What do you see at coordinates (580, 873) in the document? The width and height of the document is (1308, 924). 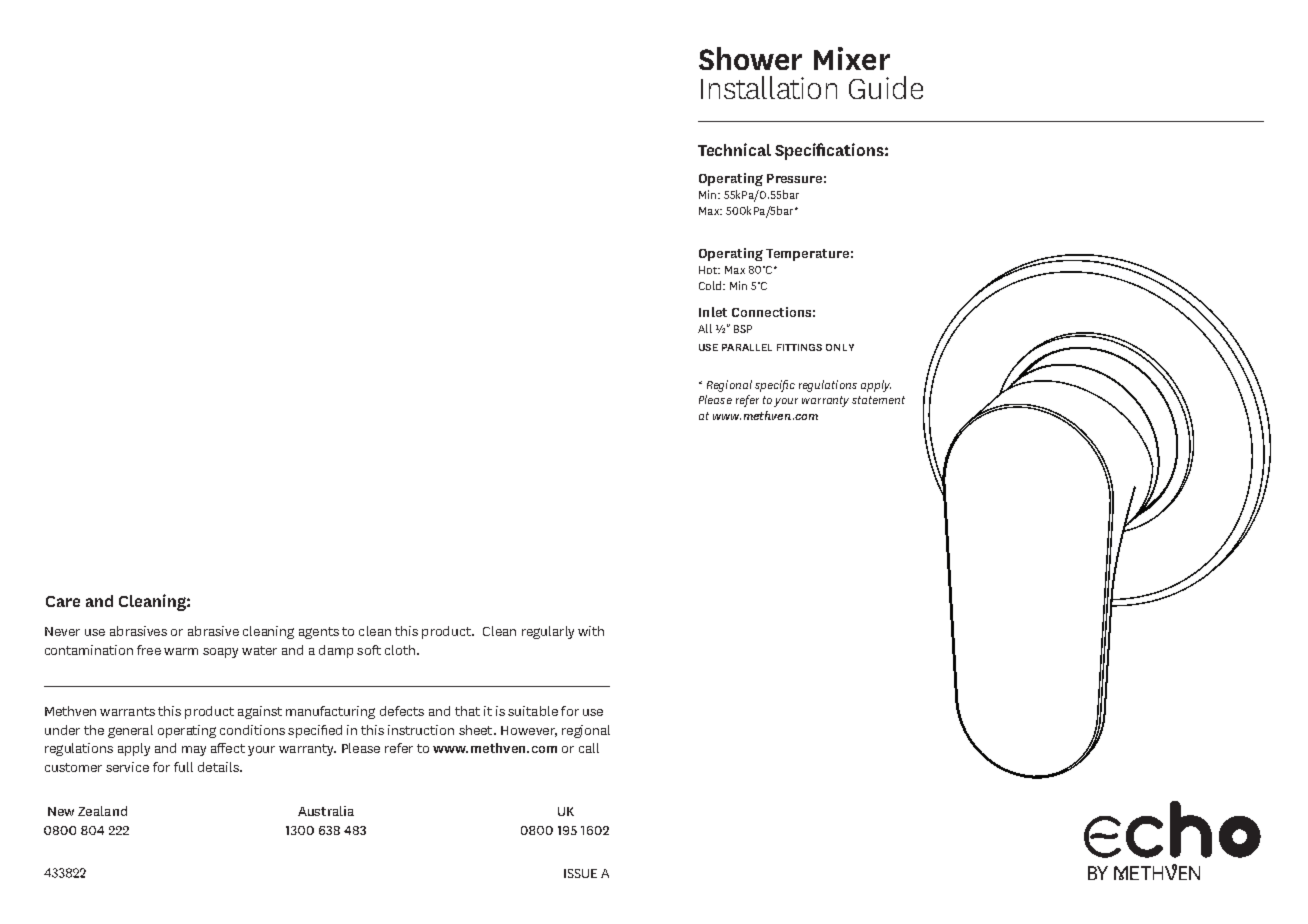 I see `ISSUE` at bounding box center [580, 873].
